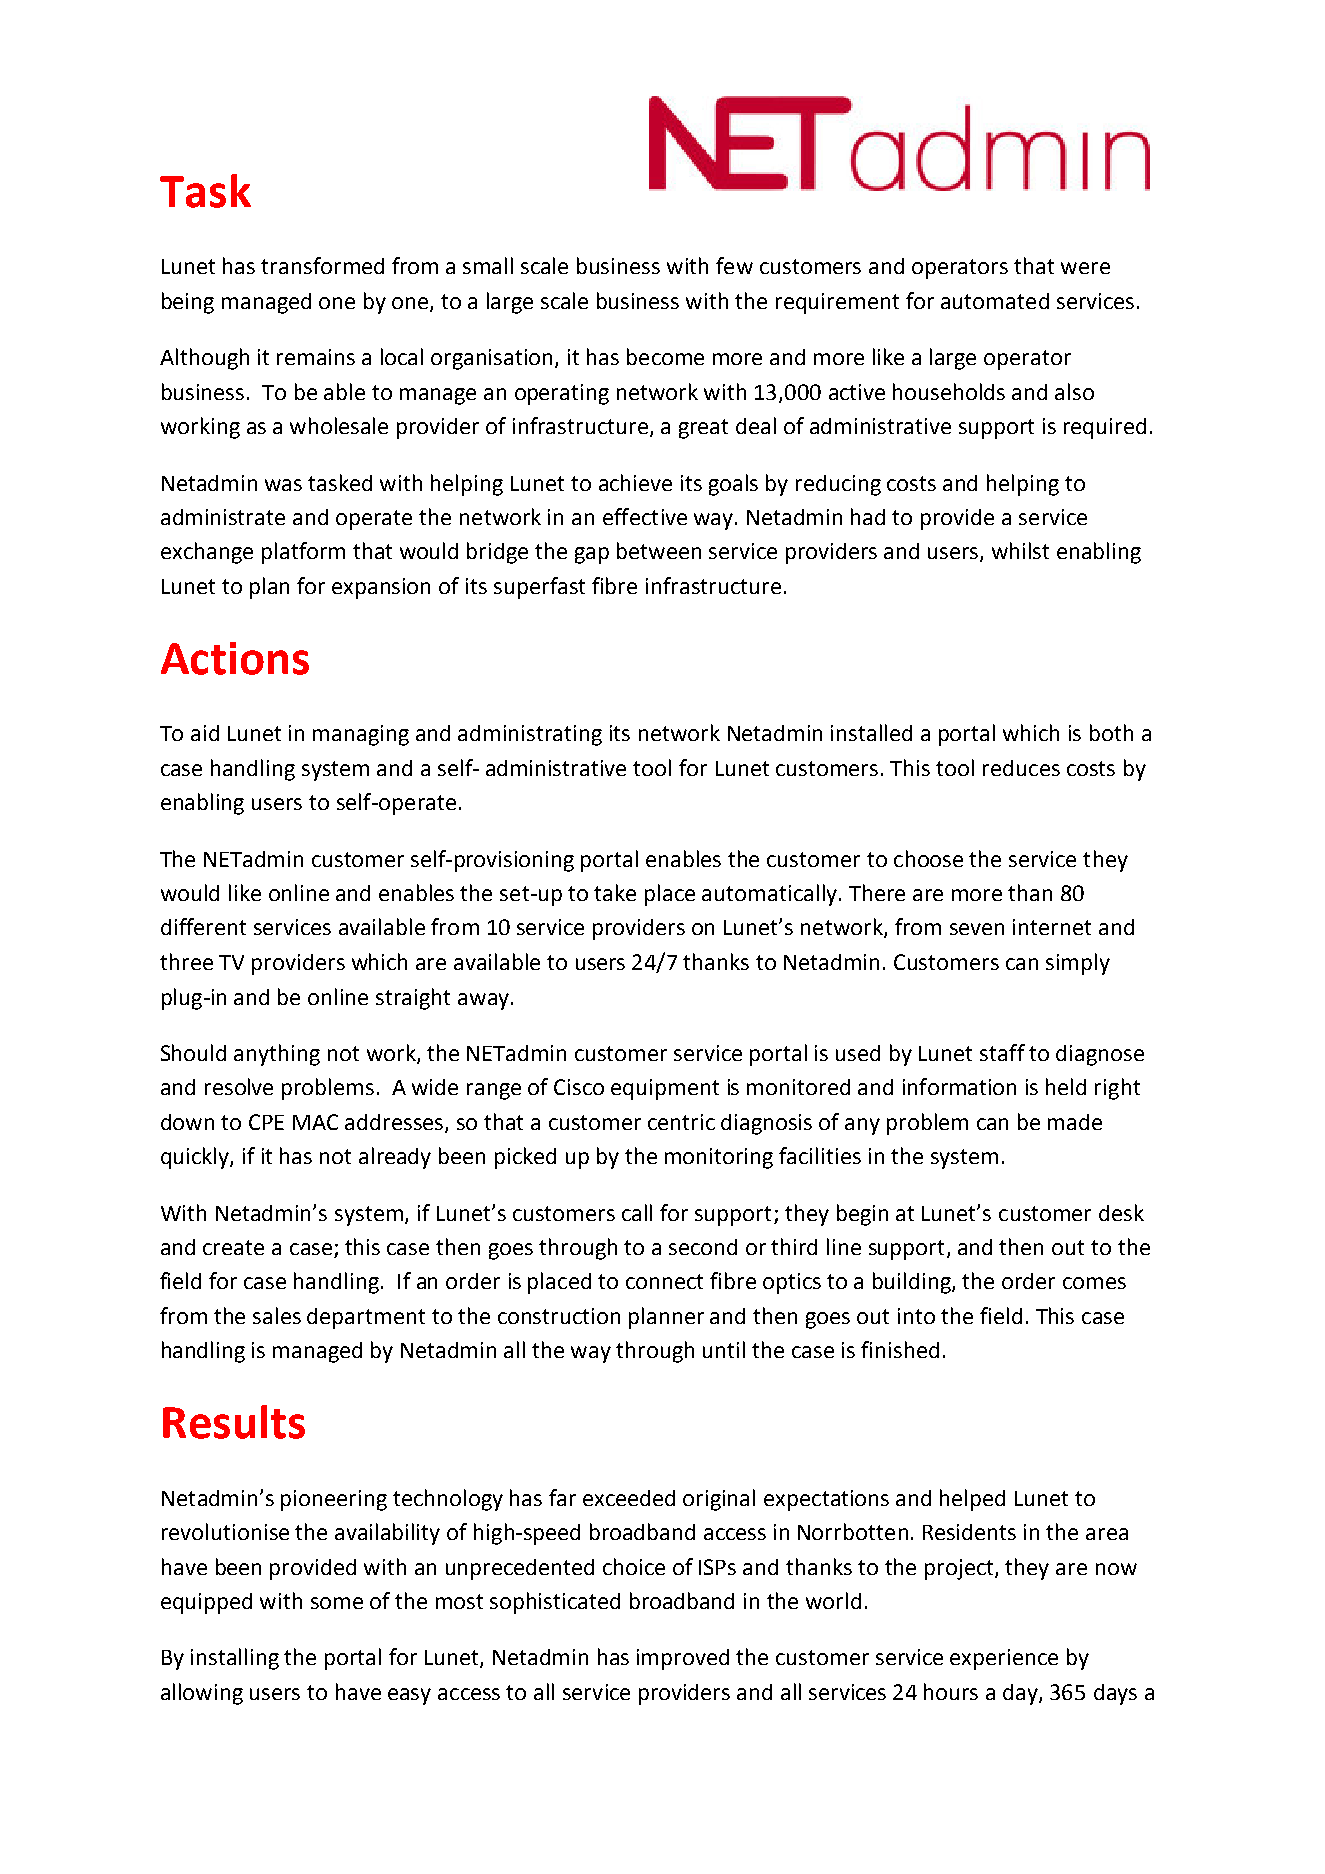 The image size is (1325, 1874). I want to click on transformed, so click(322, 265).
